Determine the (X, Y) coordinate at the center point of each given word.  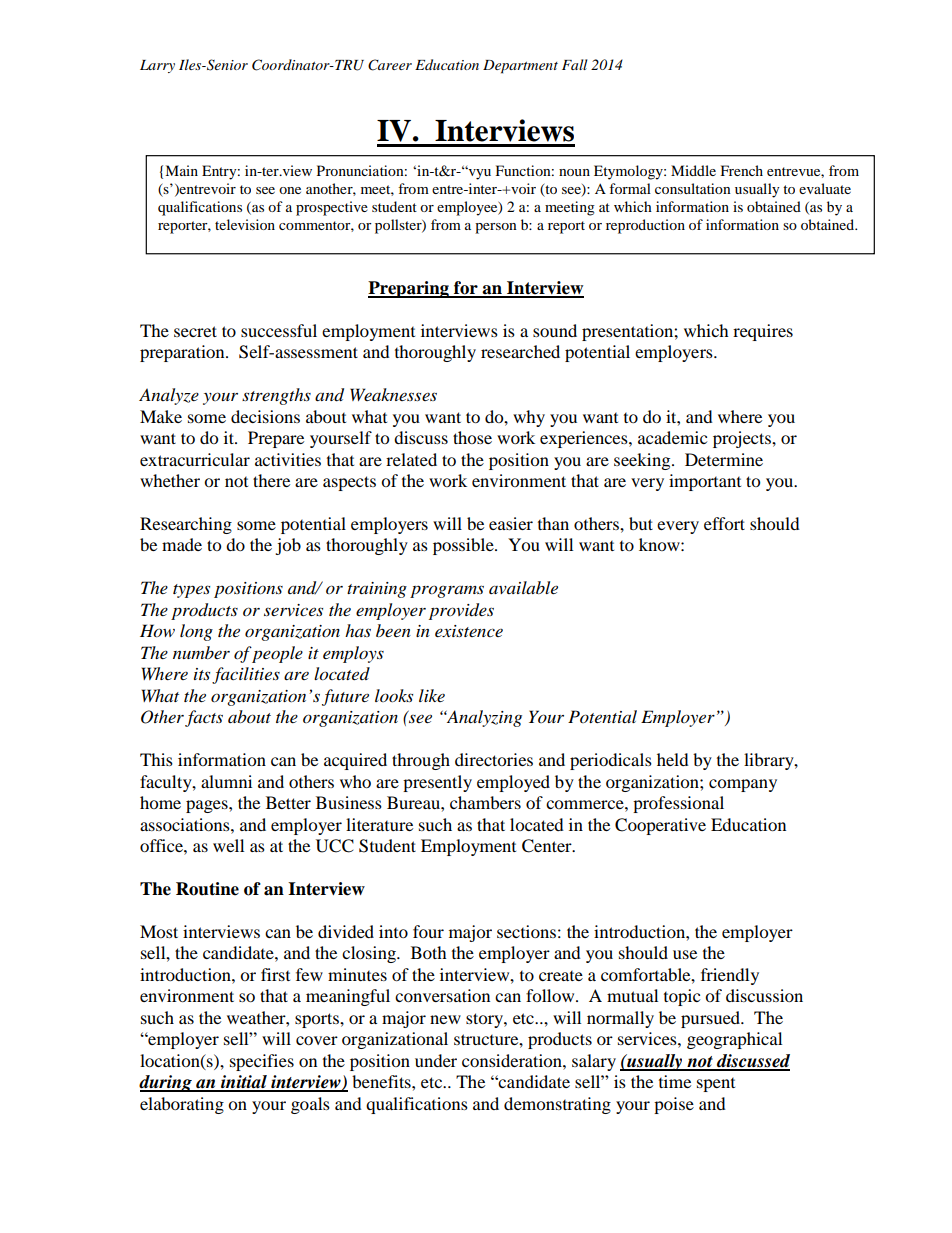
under (436, 1060)
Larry (157, 66)
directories (494, 759)
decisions (265, 416)
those (472, 437)
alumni (226, 781)
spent (716, 1085)
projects (743, 439)
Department (520, 67)
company (743, 785)
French (742, 170)
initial (244, 1083)
